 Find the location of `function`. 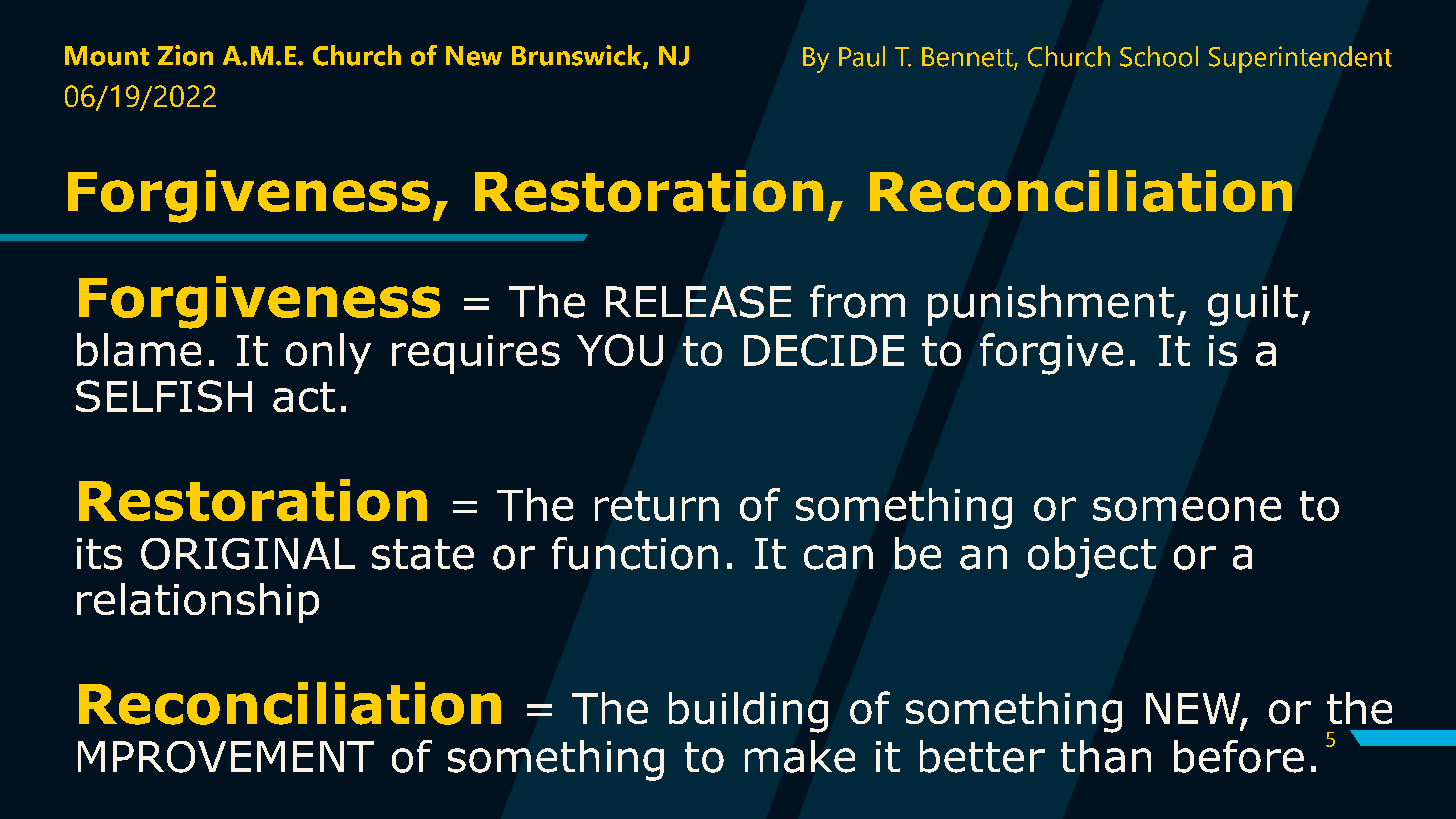

function is located at coordinates (635, 553).
